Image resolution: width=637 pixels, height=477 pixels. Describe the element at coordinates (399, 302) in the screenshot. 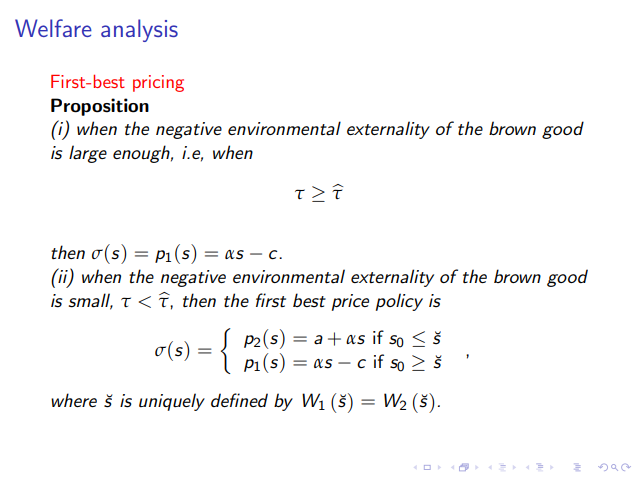

I see `policy` at that location.
